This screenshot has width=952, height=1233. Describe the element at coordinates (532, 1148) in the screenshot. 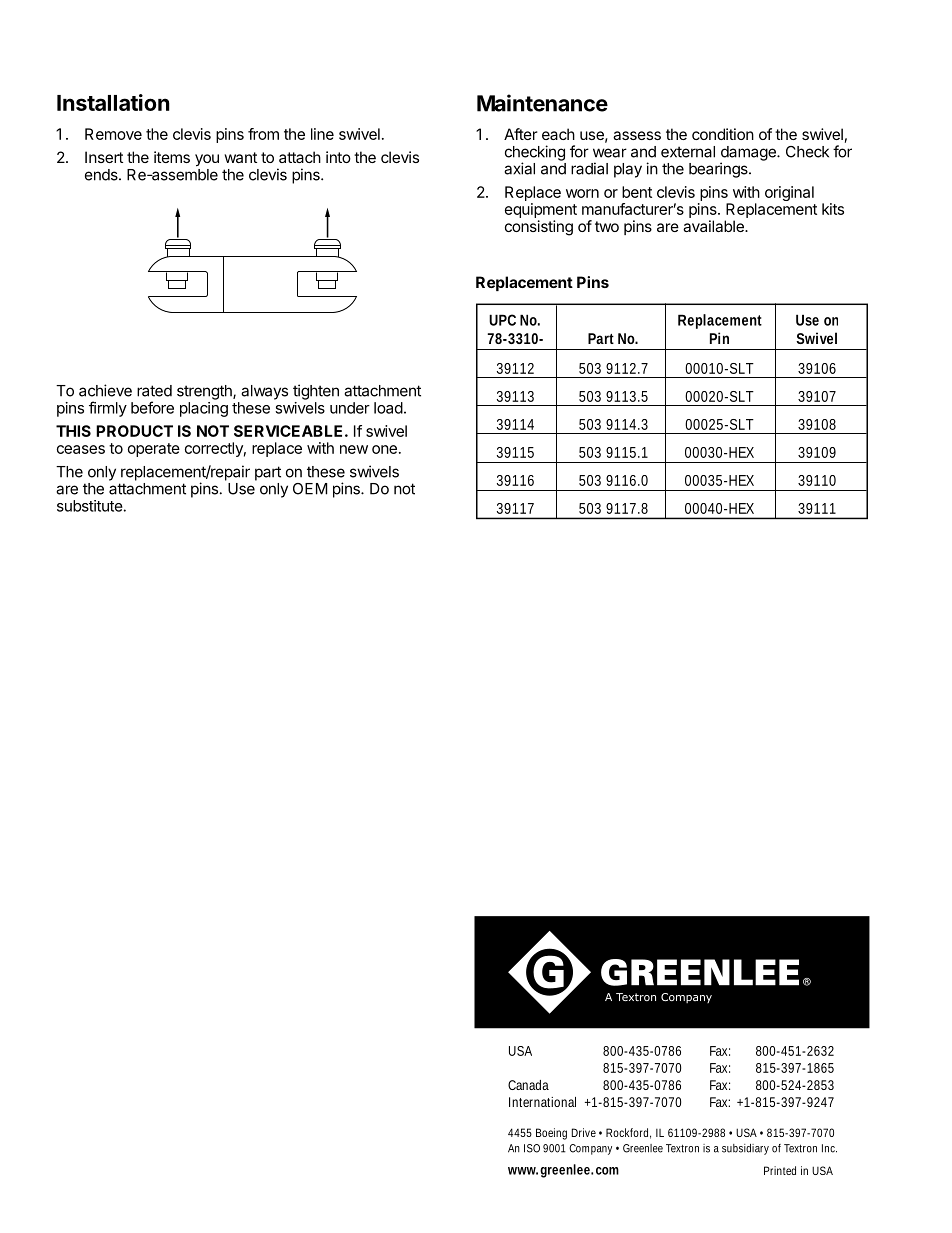

I see `ISO` at that location.
